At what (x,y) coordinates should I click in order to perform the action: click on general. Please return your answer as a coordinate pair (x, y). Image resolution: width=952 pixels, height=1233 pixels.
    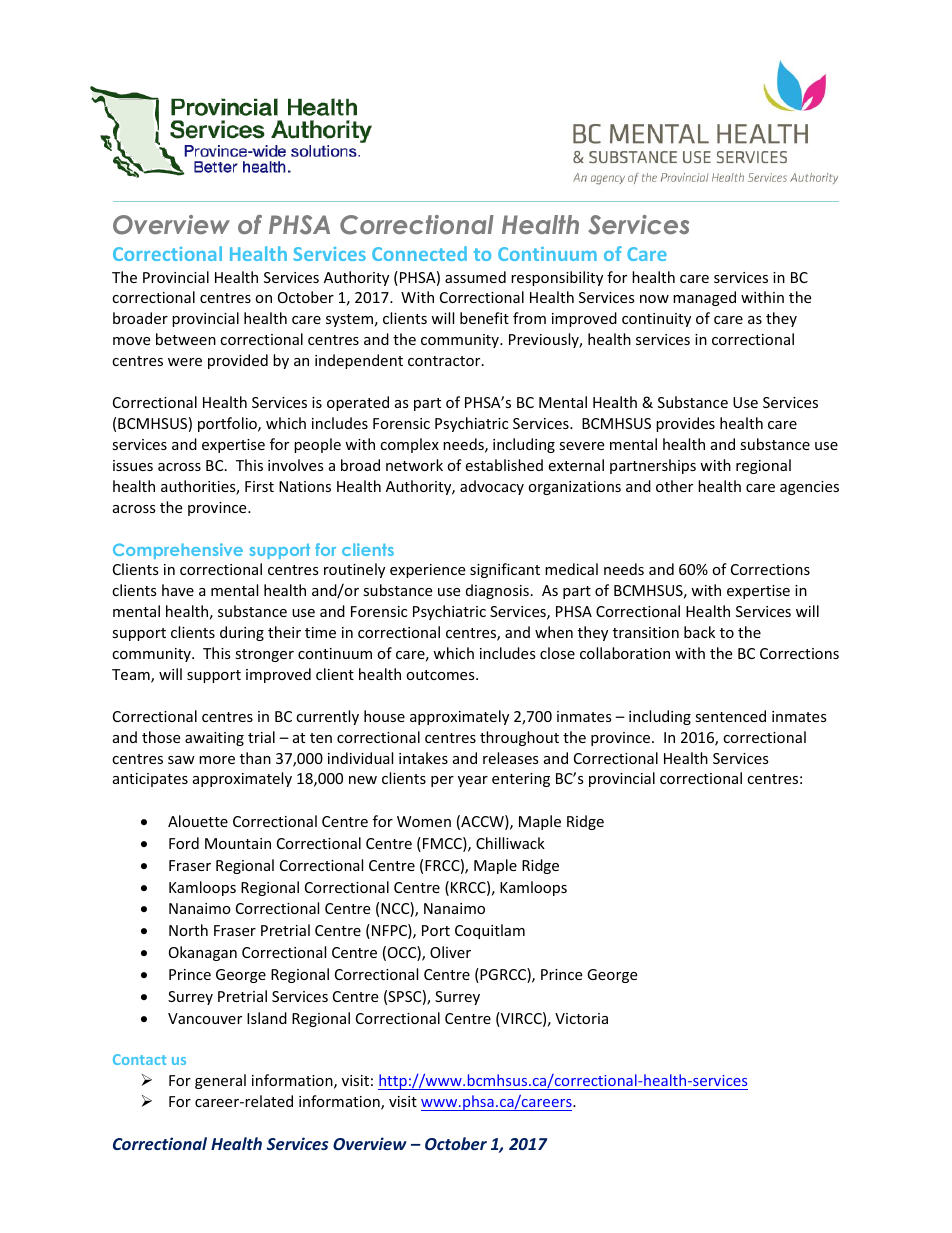
    Looking at the image, I should click on (220, 1081).
